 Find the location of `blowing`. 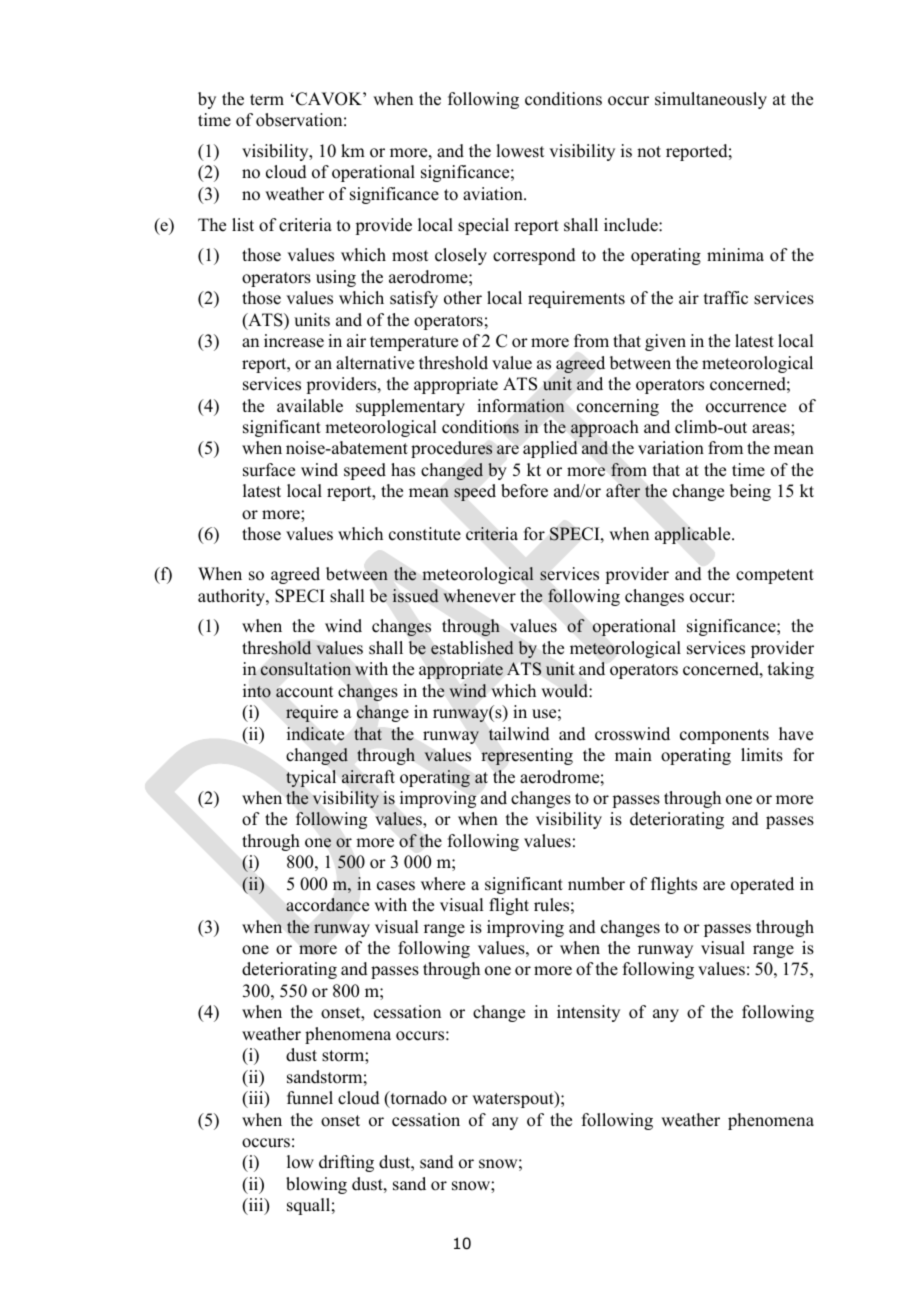

blowing is located at coordinates (316, 1185).
